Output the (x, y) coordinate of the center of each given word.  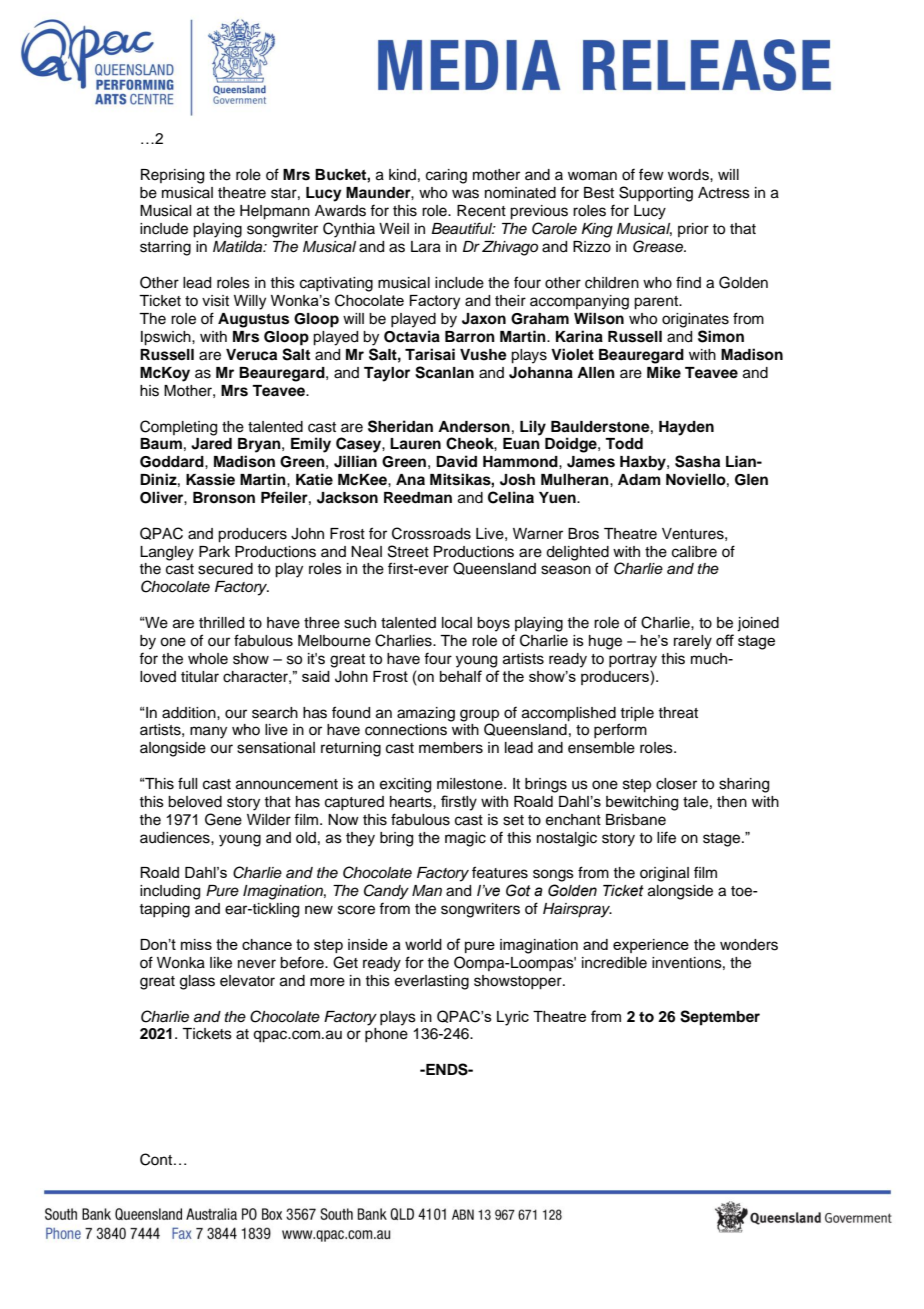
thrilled (221, 623)
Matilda (239, 247)
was (465, 194)
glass (197, 982)
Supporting (656, 194)
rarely (693, 642)
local (457, 623)
